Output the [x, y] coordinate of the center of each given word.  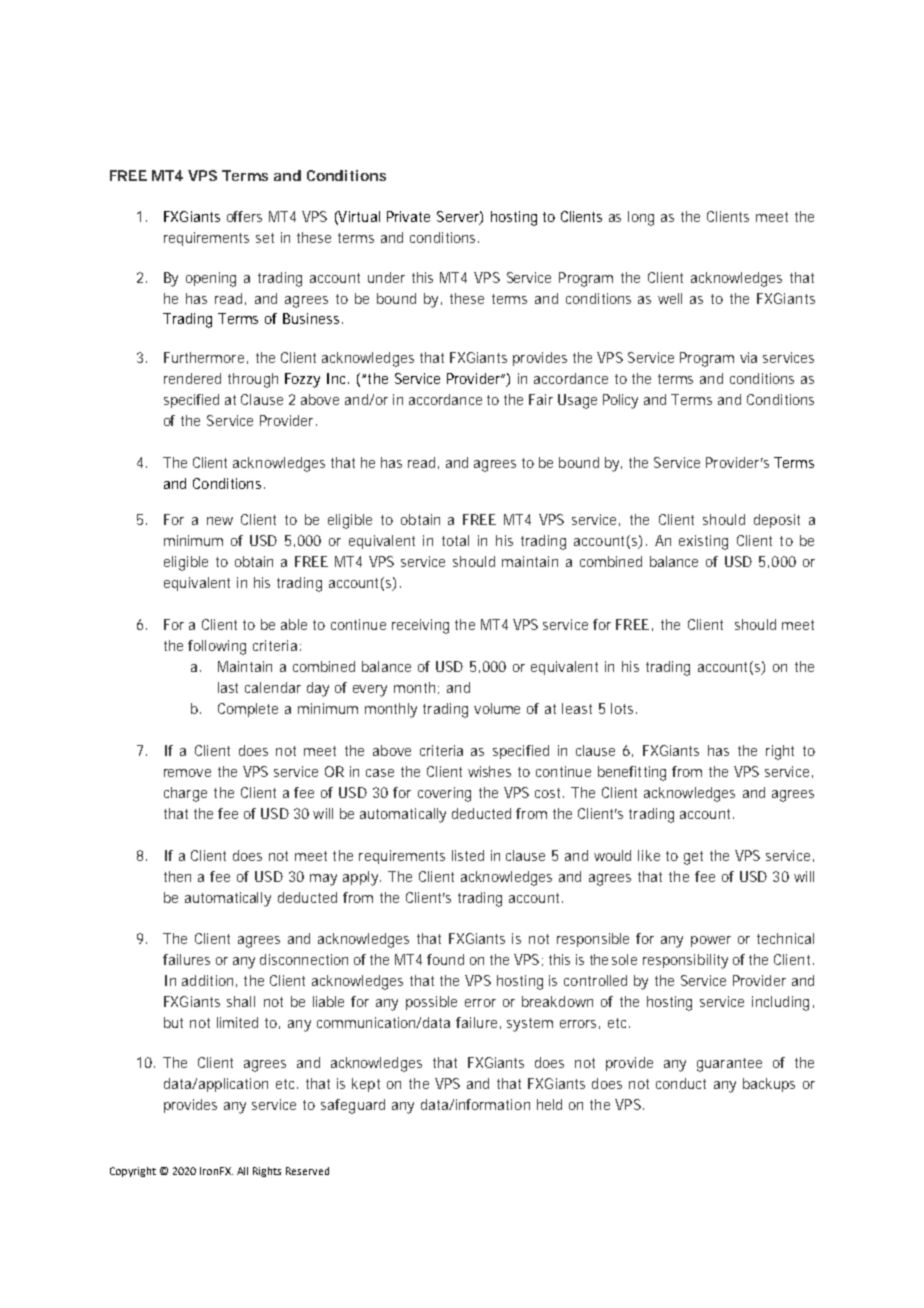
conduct [681, 1083]
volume [497, 708]
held [549, 1104]
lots [624, 708]
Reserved [307, 1171]
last [228, 687]
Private [408, 216]
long [641, 218]
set [265, 238]
